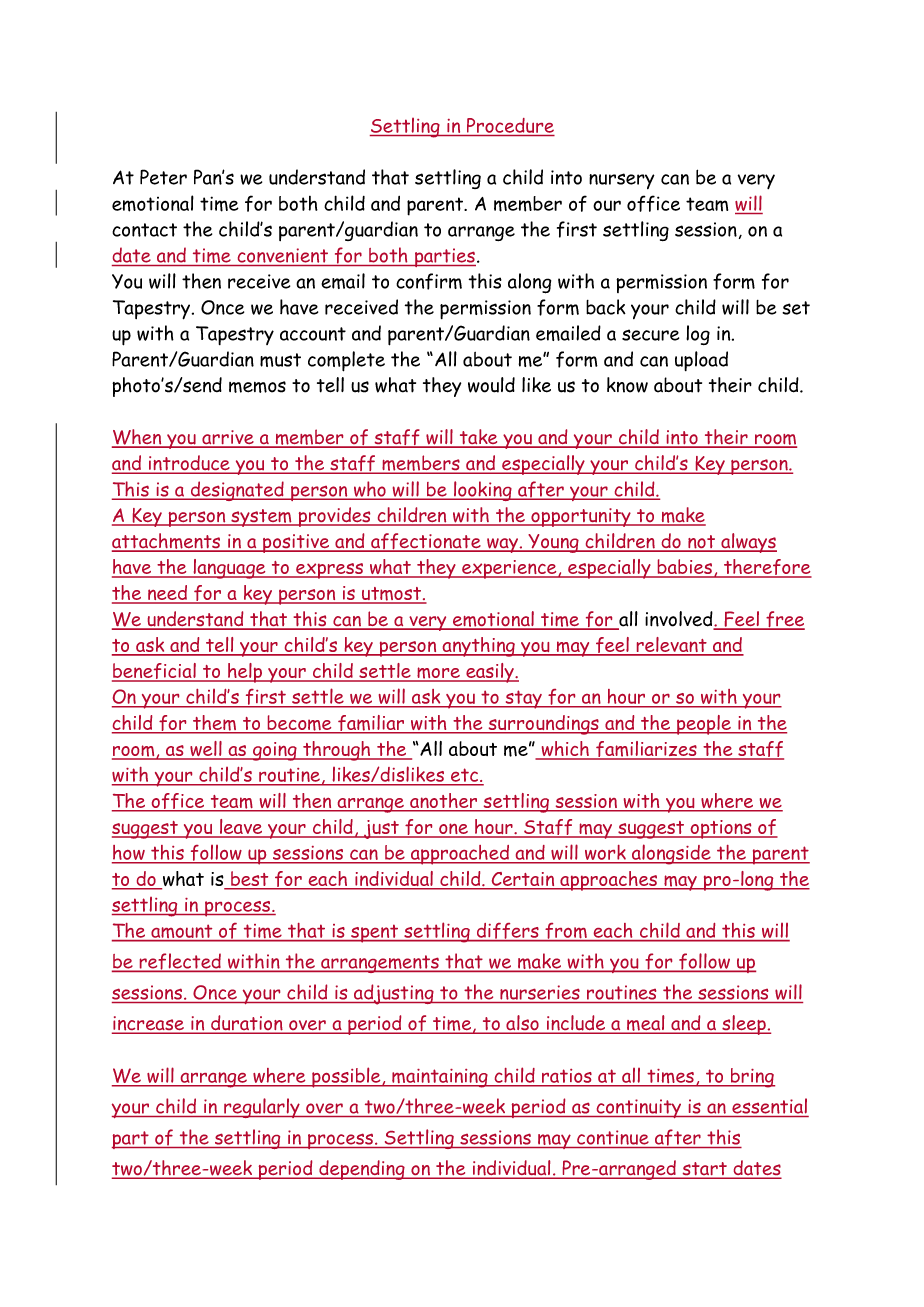  What do you see at coordinates (262, 1108) in the page?
I see `regularly` at bounding box center [262, 1108].
